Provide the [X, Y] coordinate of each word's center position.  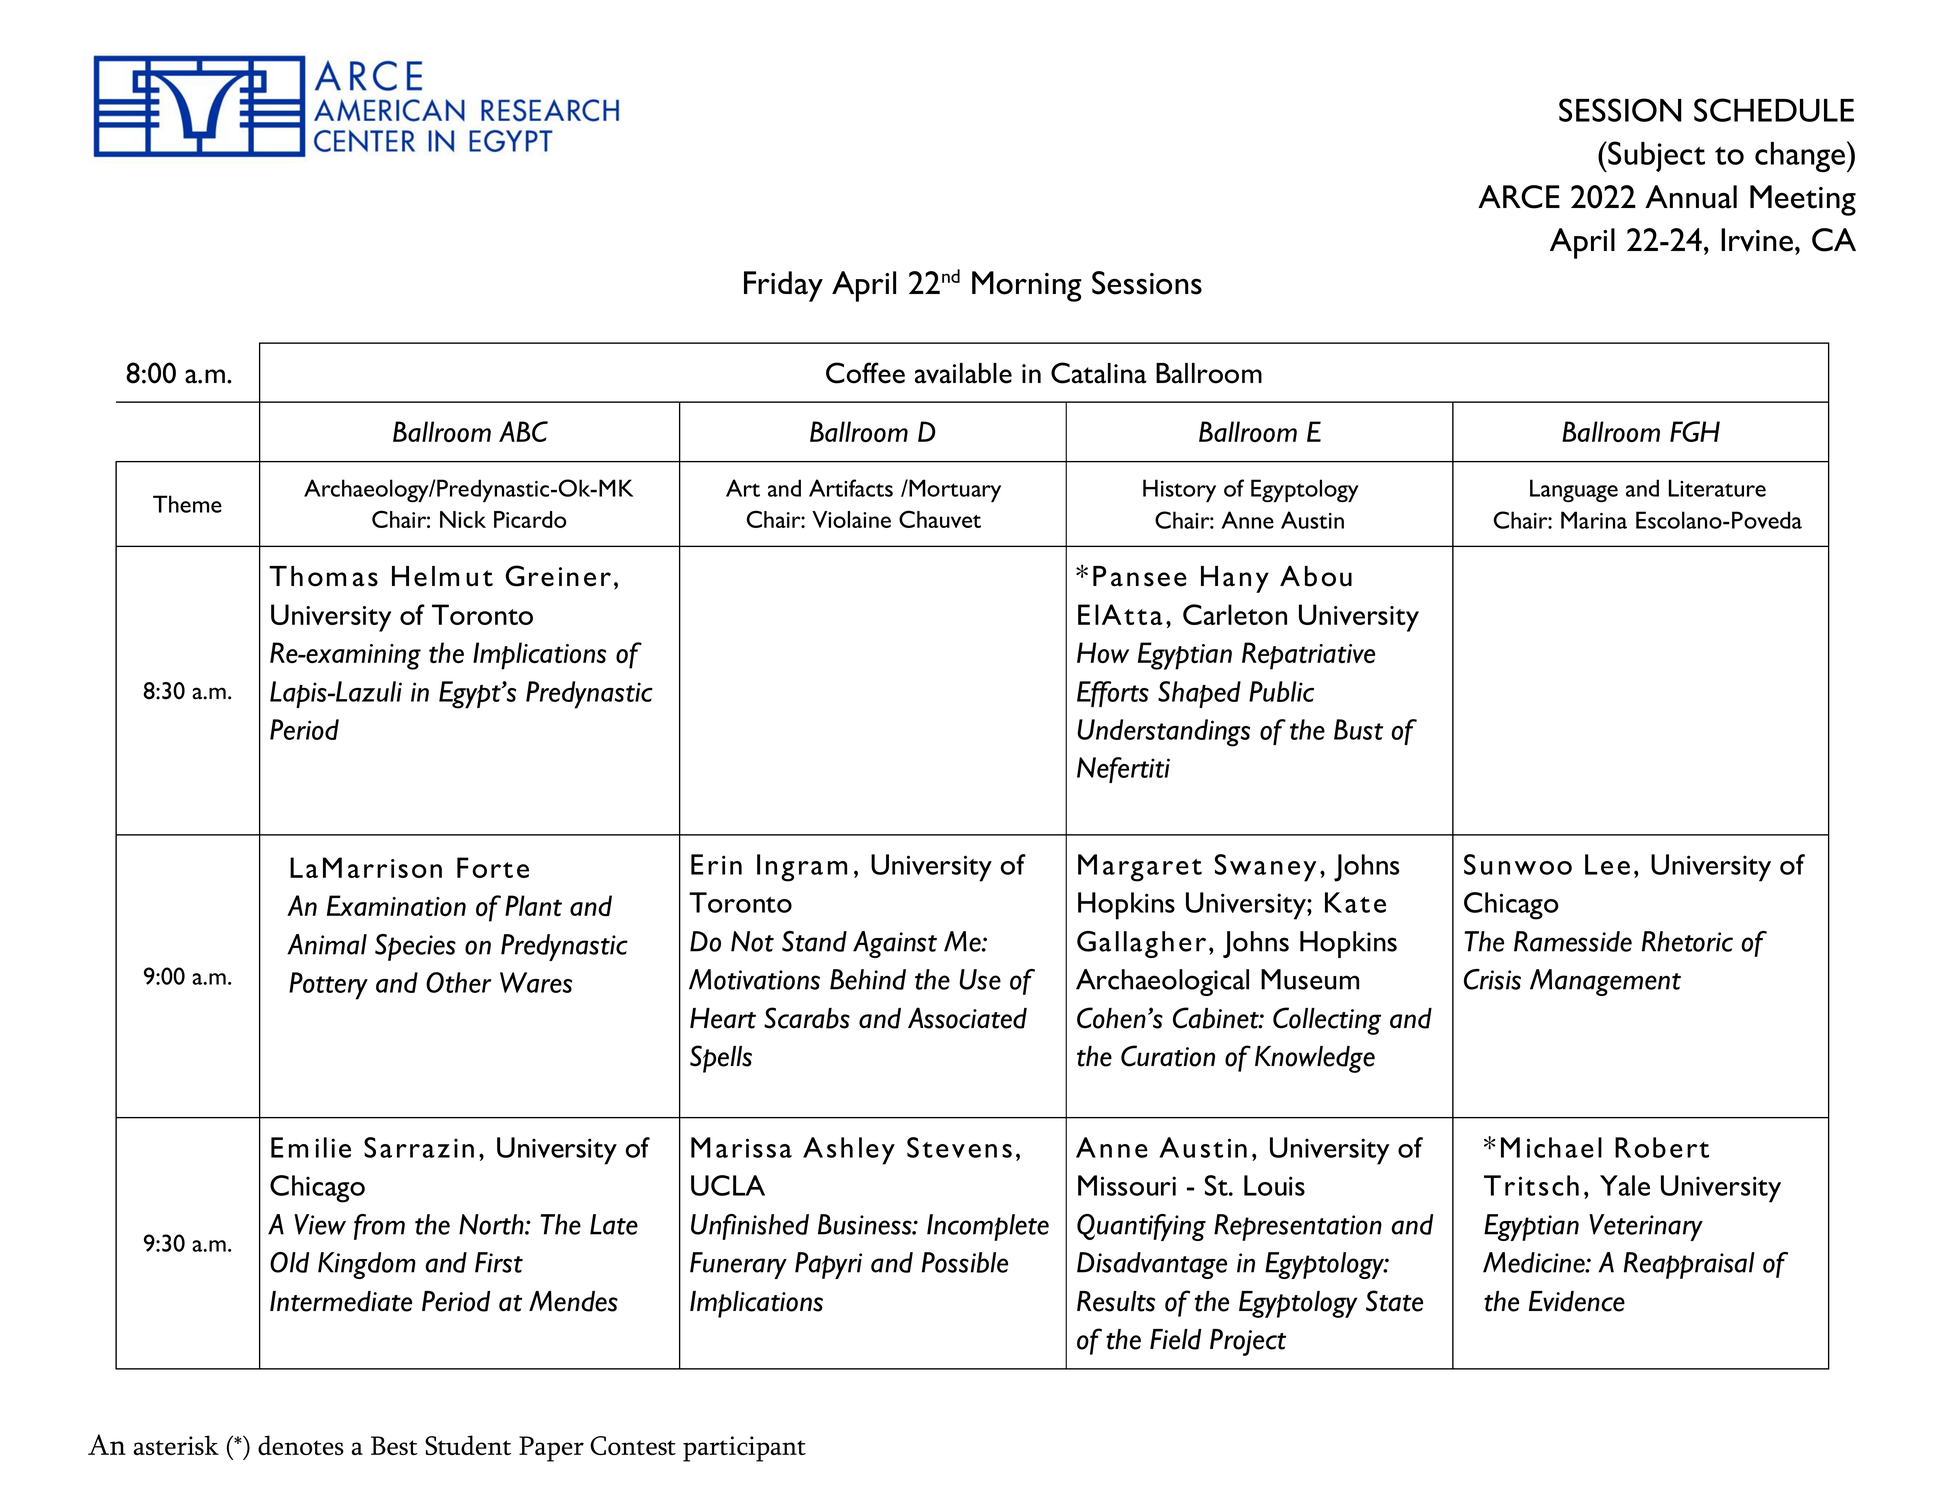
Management [1605, 982]
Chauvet [940, 519]
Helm [425, 576]
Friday [783, 286]
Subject [1655, 156]
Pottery [328, 986]
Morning [1027, 286]
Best [394, 1445]
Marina [1594, 520]
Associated [967, 1018]
